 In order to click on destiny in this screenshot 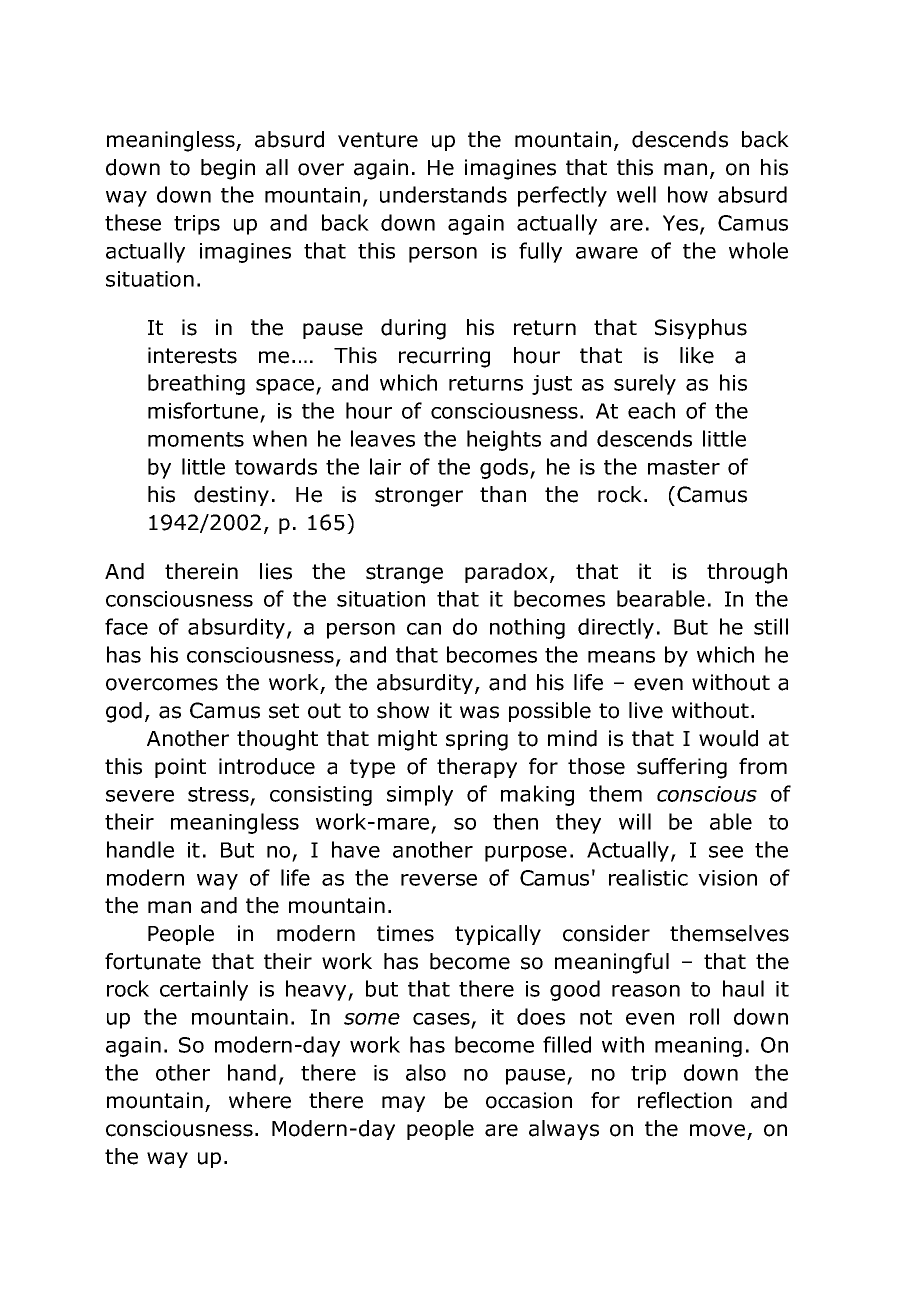, I will do `click(231, 496)`.
